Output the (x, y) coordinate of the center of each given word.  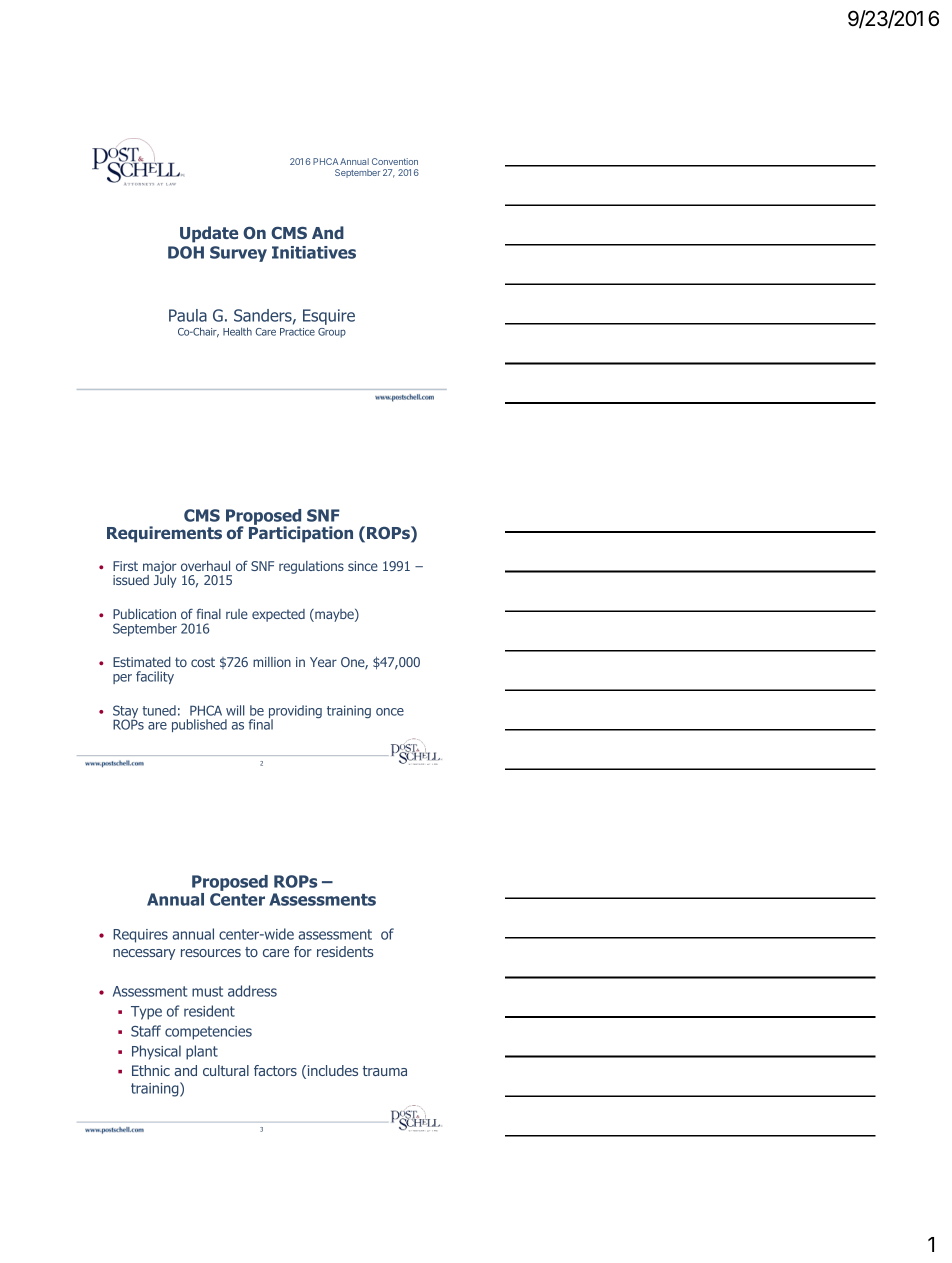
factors (275, 1070)
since (363, 566)
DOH (186, 252)
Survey (238, 254)
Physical (156, 1052)
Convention (395, 161)
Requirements (164, 534)
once (390, 712)
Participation (301, 533)
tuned (159, 710)
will (235, 710)
